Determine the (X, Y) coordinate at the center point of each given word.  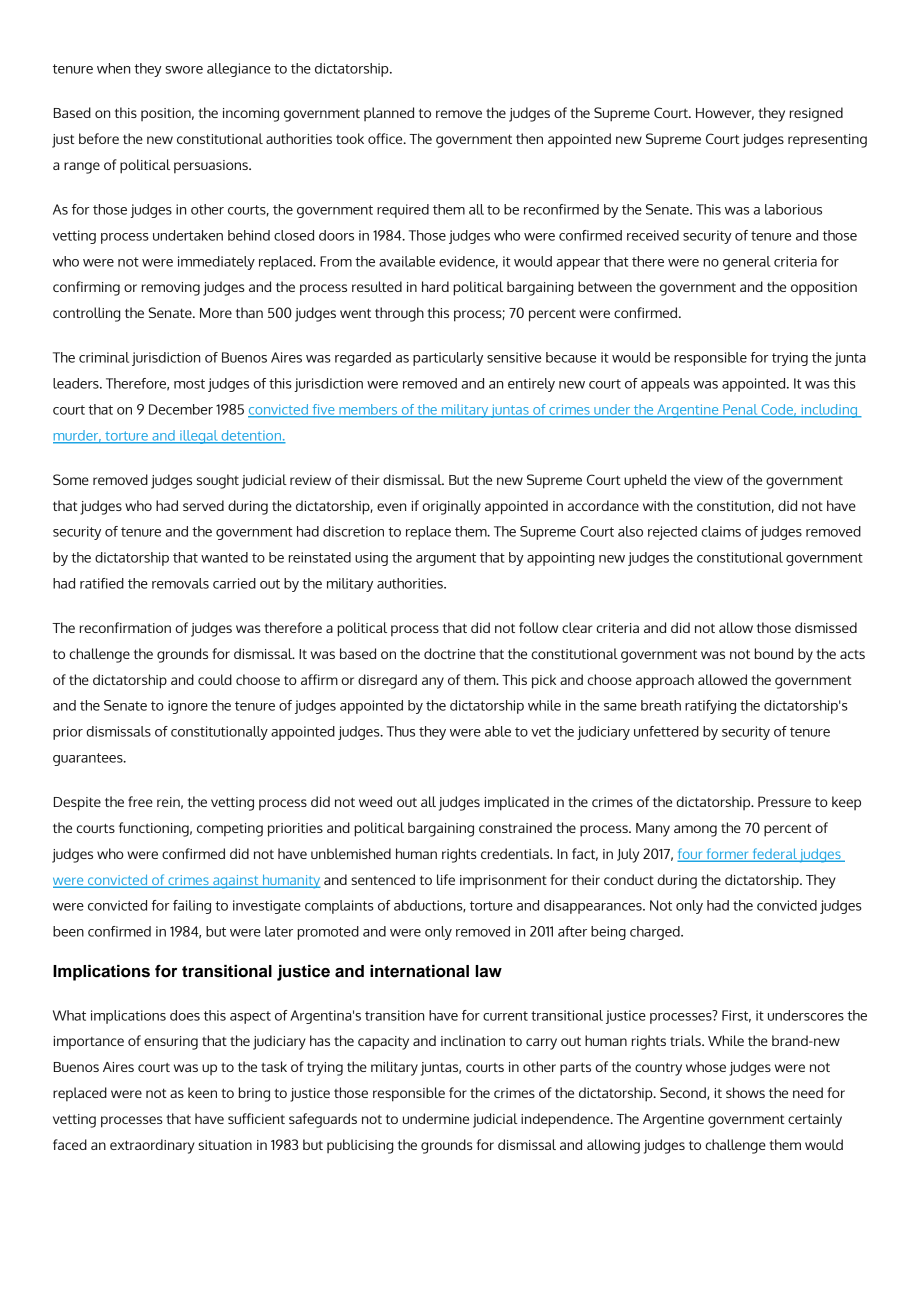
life (446, 879)
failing (192, 907)
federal (774, 854)
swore (184, 70)
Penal (740, 410)
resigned (816, 114)
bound (774, 653)
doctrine (450, 653)
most (189, 384)
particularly (448, 359)
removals (180, 583)
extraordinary (152, 1146)
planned (389, 114)
